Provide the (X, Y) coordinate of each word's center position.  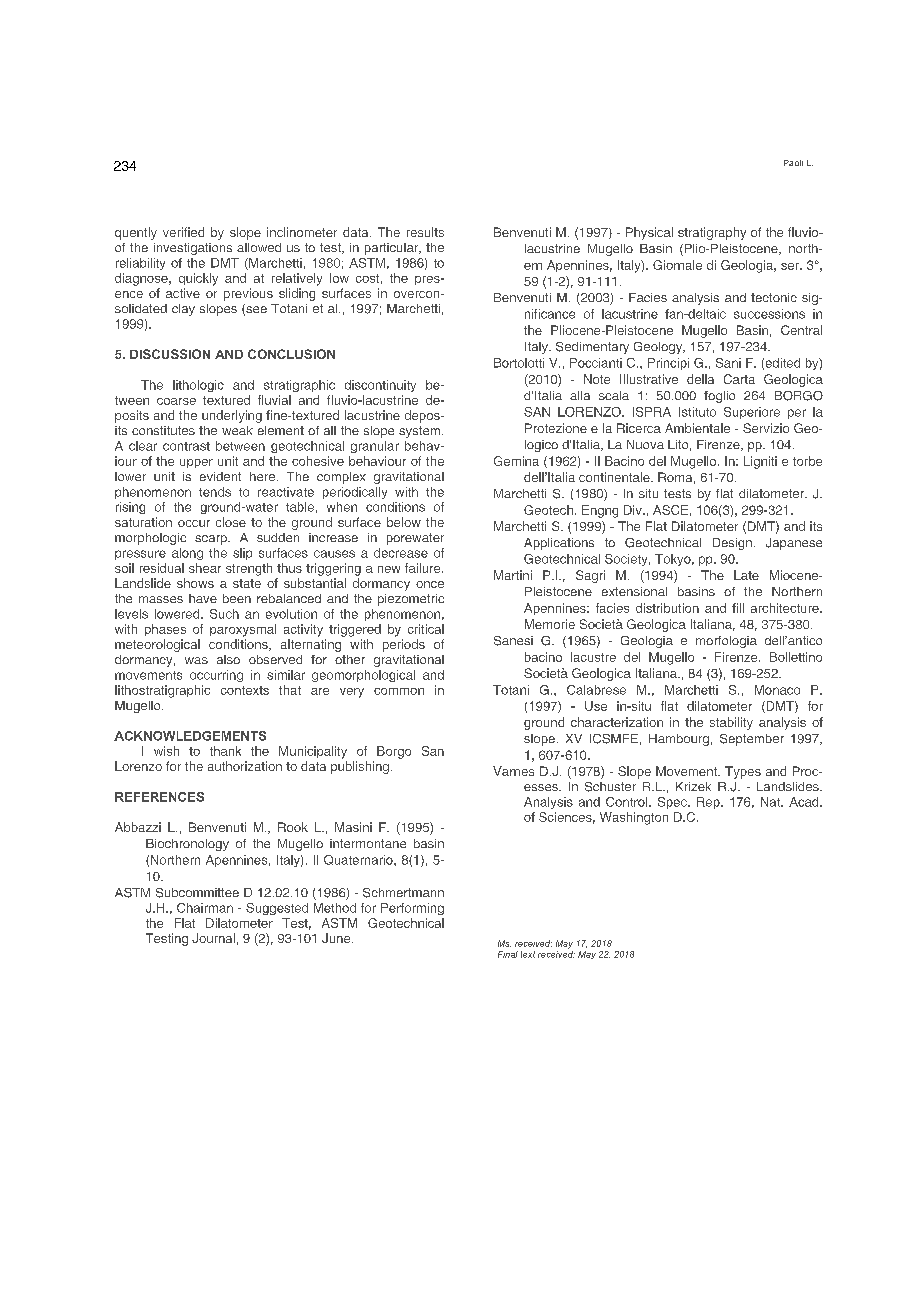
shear (205, 568)
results (425, 232)
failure (424, 568)
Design (732, 544)
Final (508, 954)
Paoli (793, 163)
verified (183, 232)
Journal (213, 938)
